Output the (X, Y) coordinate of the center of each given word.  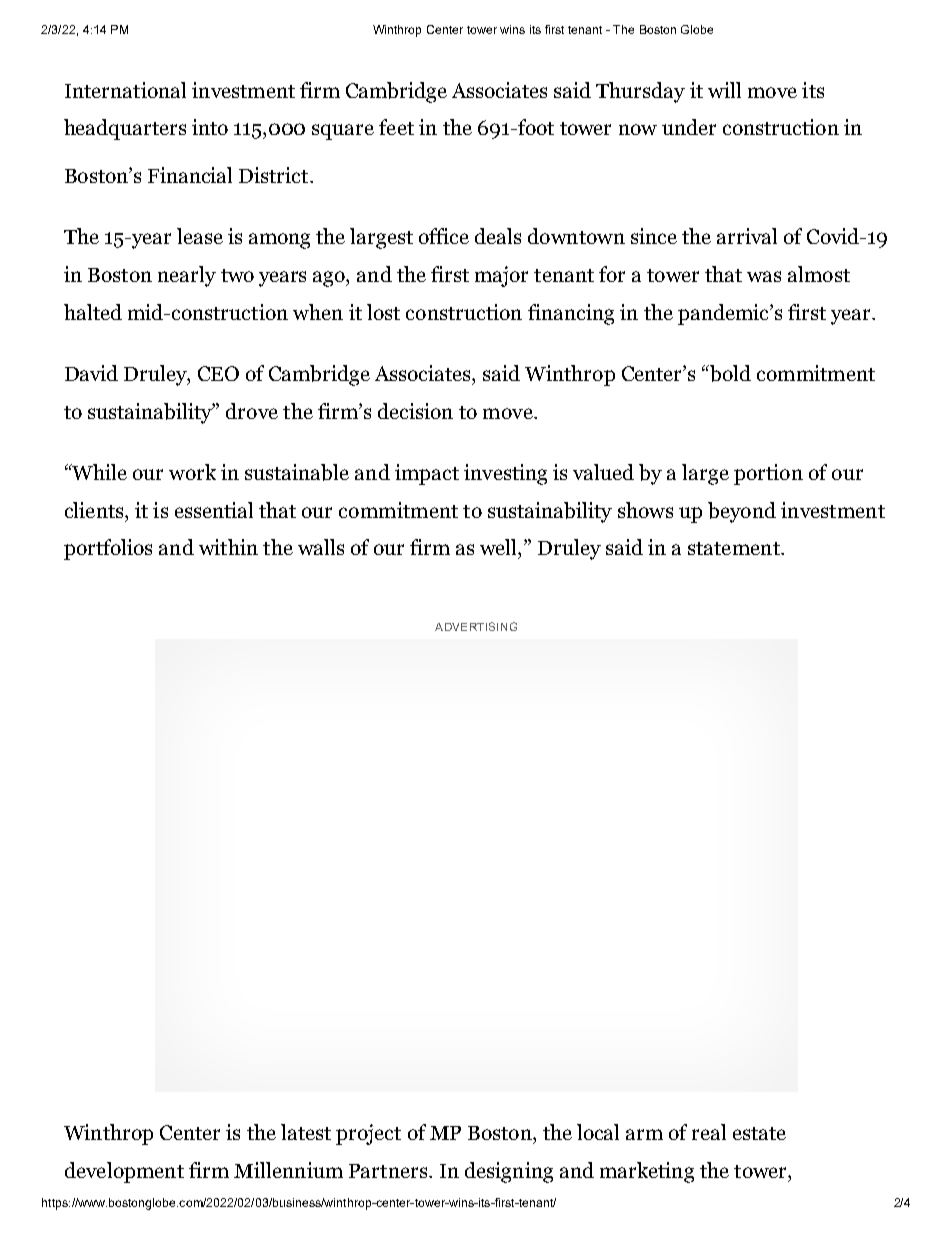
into (210, 127)
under (689, 127)
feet (396, 127)
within (228, 547)
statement (735, 548)
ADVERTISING (476, 626)
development (124, 1172)
